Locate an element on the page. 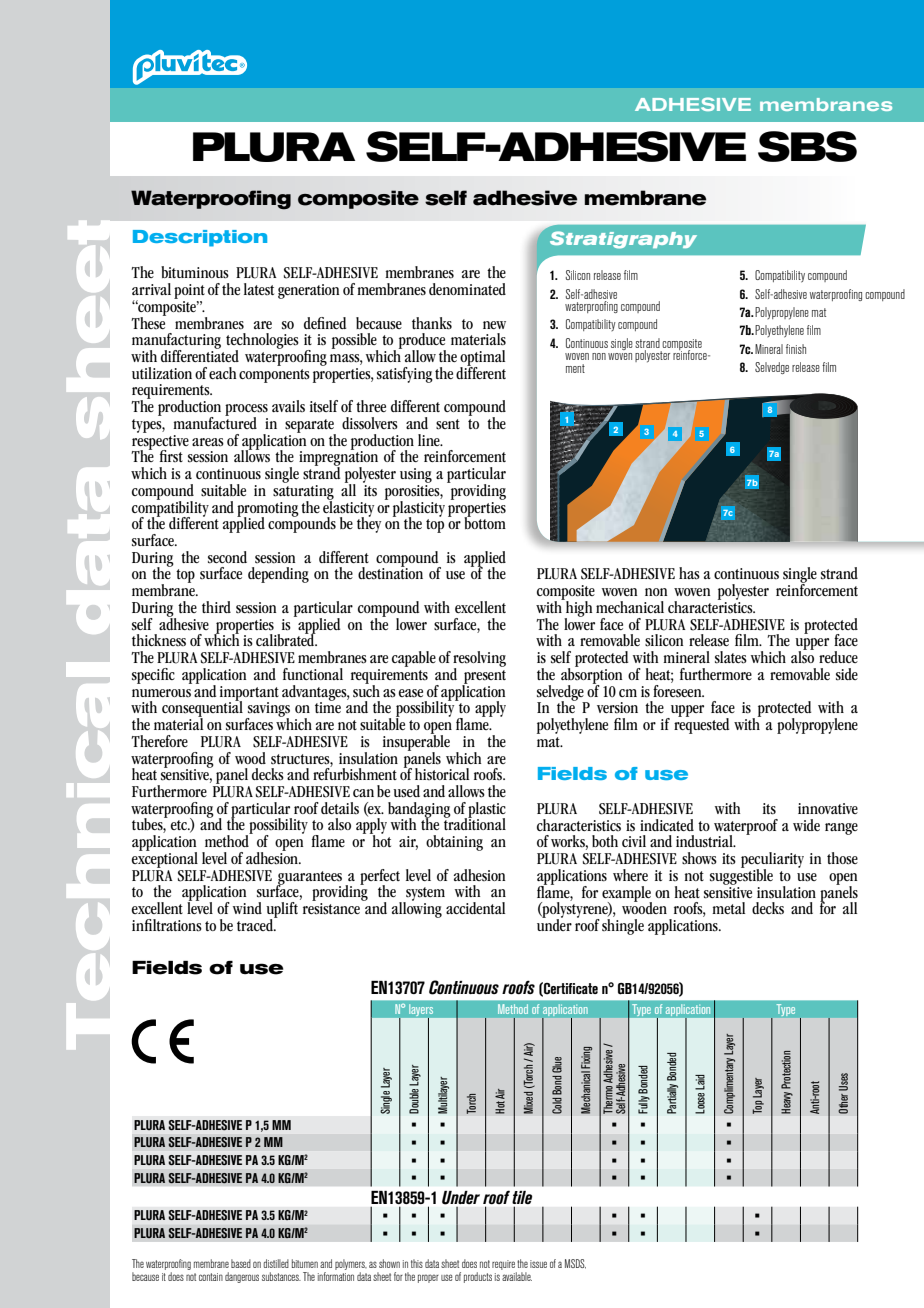 The image size is (924, 1308). finish is located at coordinates (796, 349).
